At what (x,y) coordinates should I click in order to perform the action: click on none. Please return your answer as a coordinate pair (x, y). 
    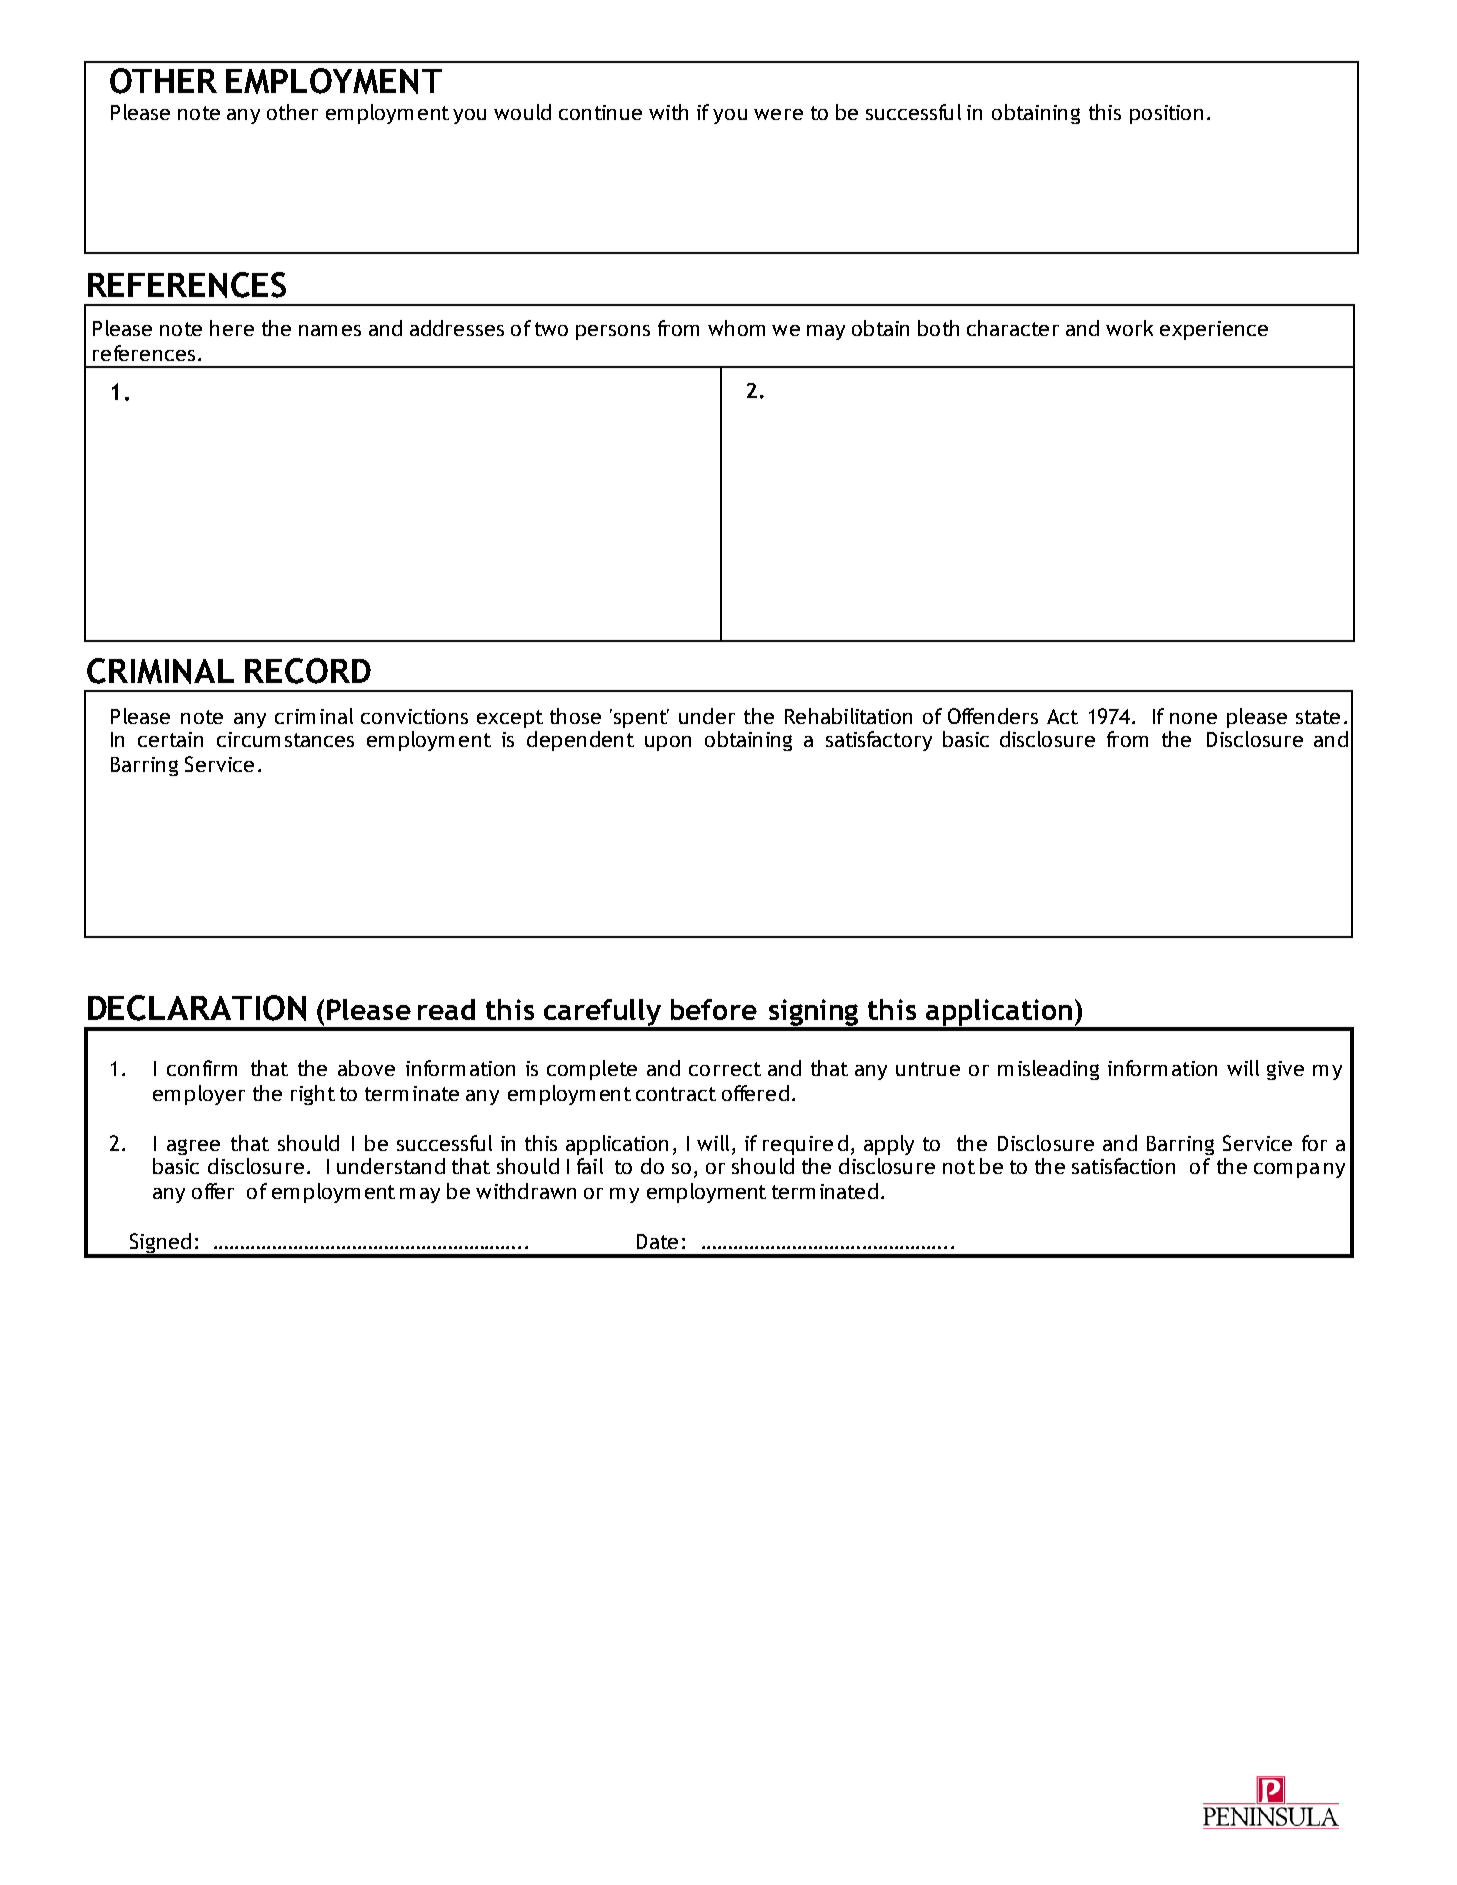
    Looking at the image, I should click on (1193, 718).
